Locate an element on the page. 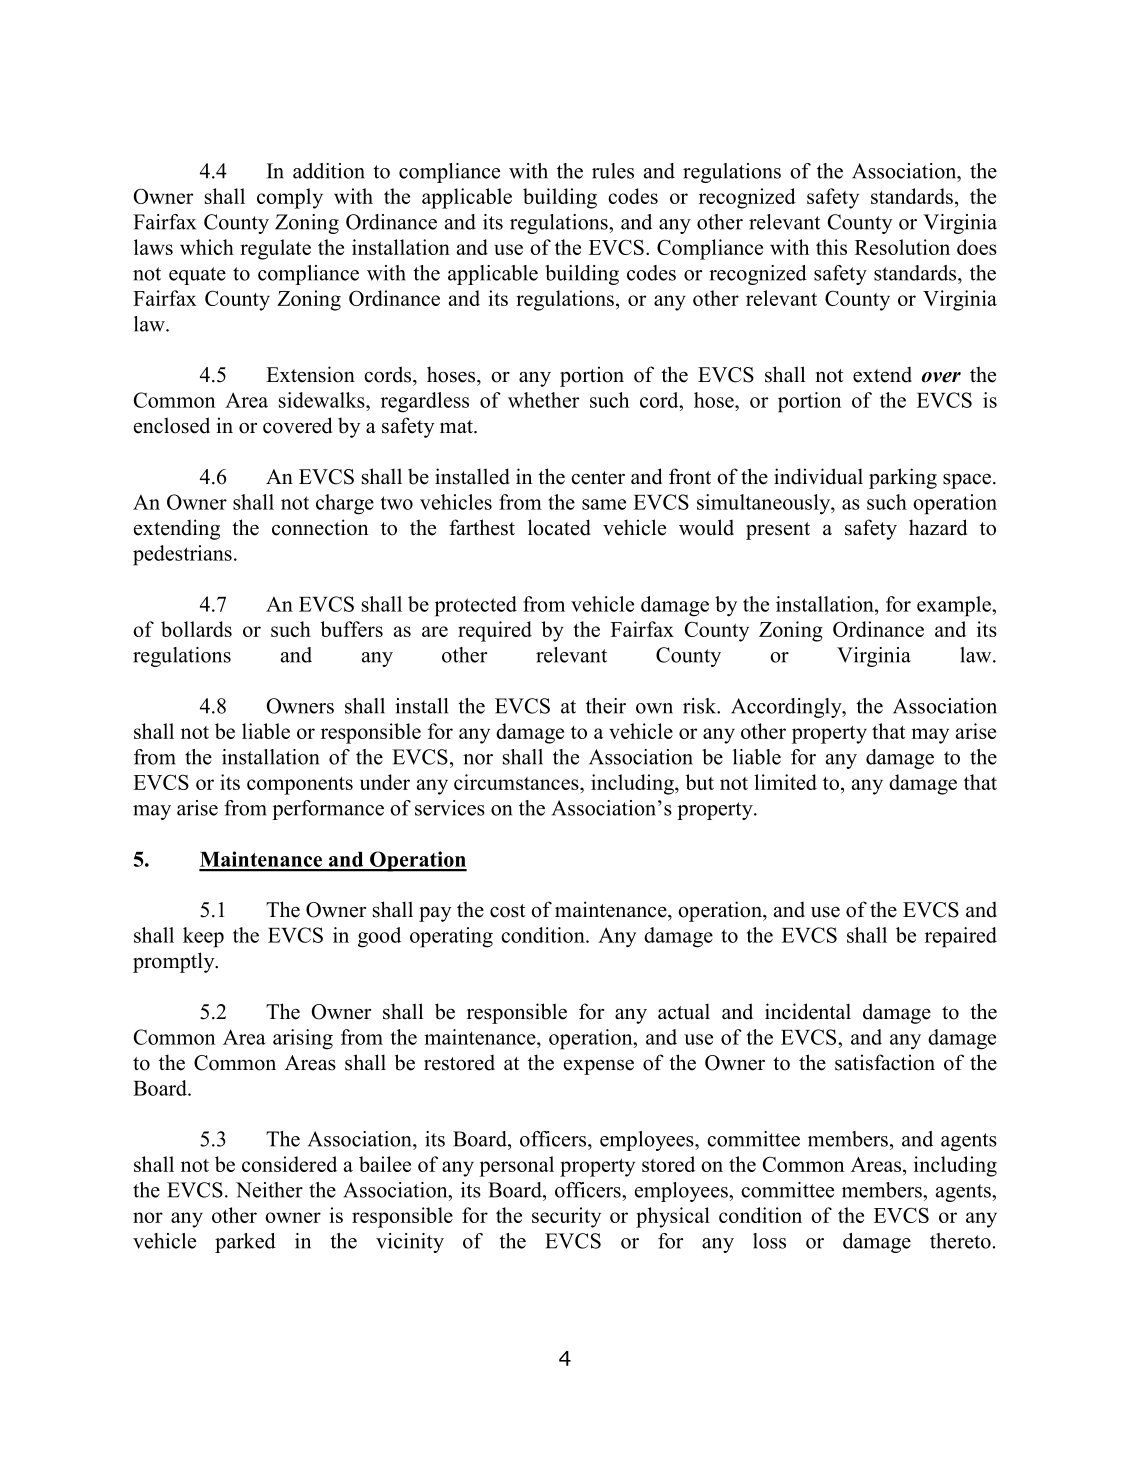 This document has height=1462, width=1130. keep is located at coordinates (203, 937).
